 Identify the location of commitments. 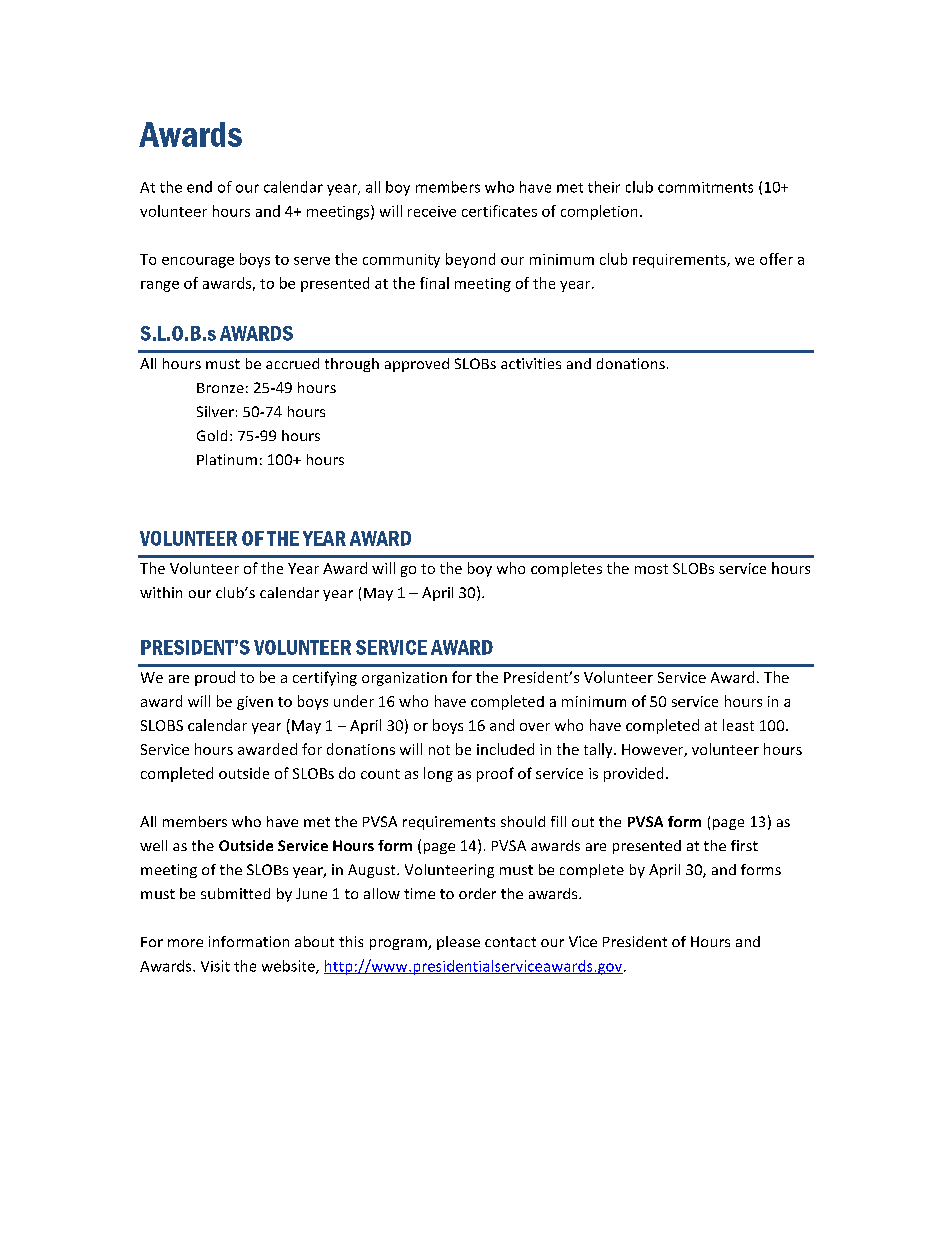
(705, 187).
